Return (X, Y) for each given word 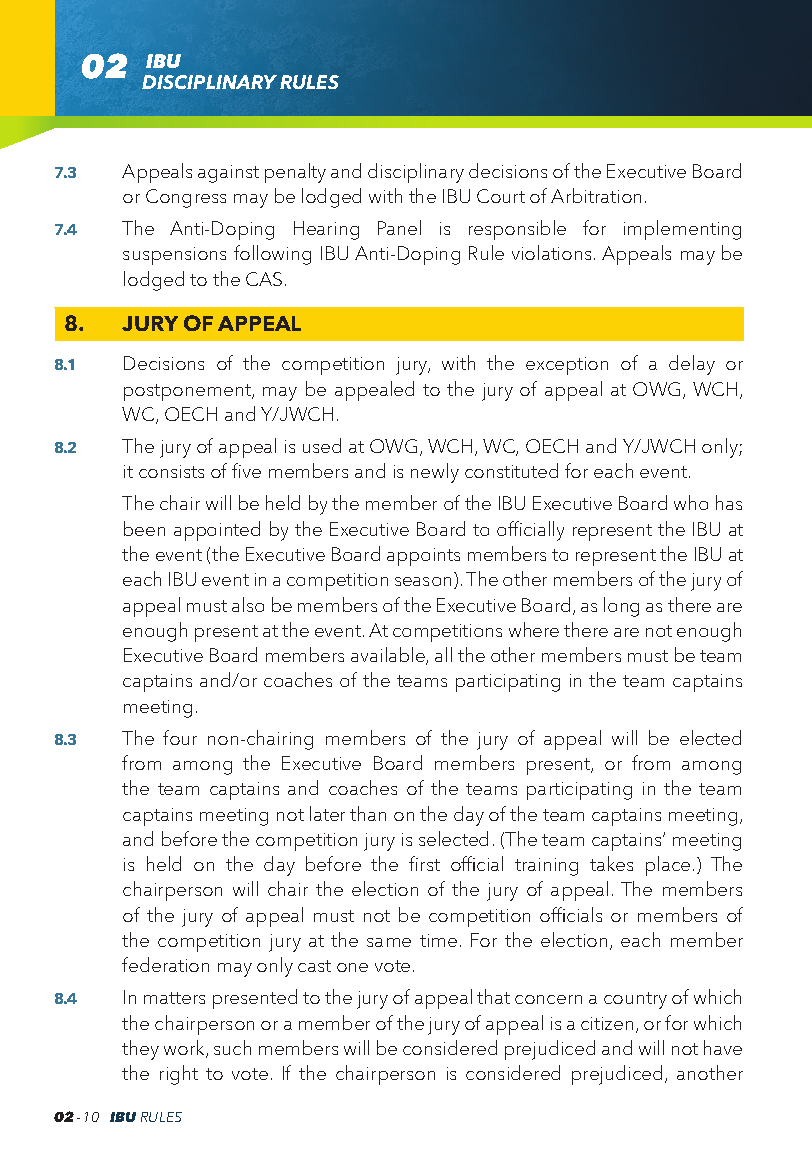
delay (692, 365)
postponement (188, 392)
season (423, 581)
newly (435, 473)
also (248, 604)
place (668, 866)
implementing (682, 230)
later (327, 813)
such (232, 1047)
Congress (186, 198)
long (621, 607)
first (424, 863)
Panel (399, 227)
